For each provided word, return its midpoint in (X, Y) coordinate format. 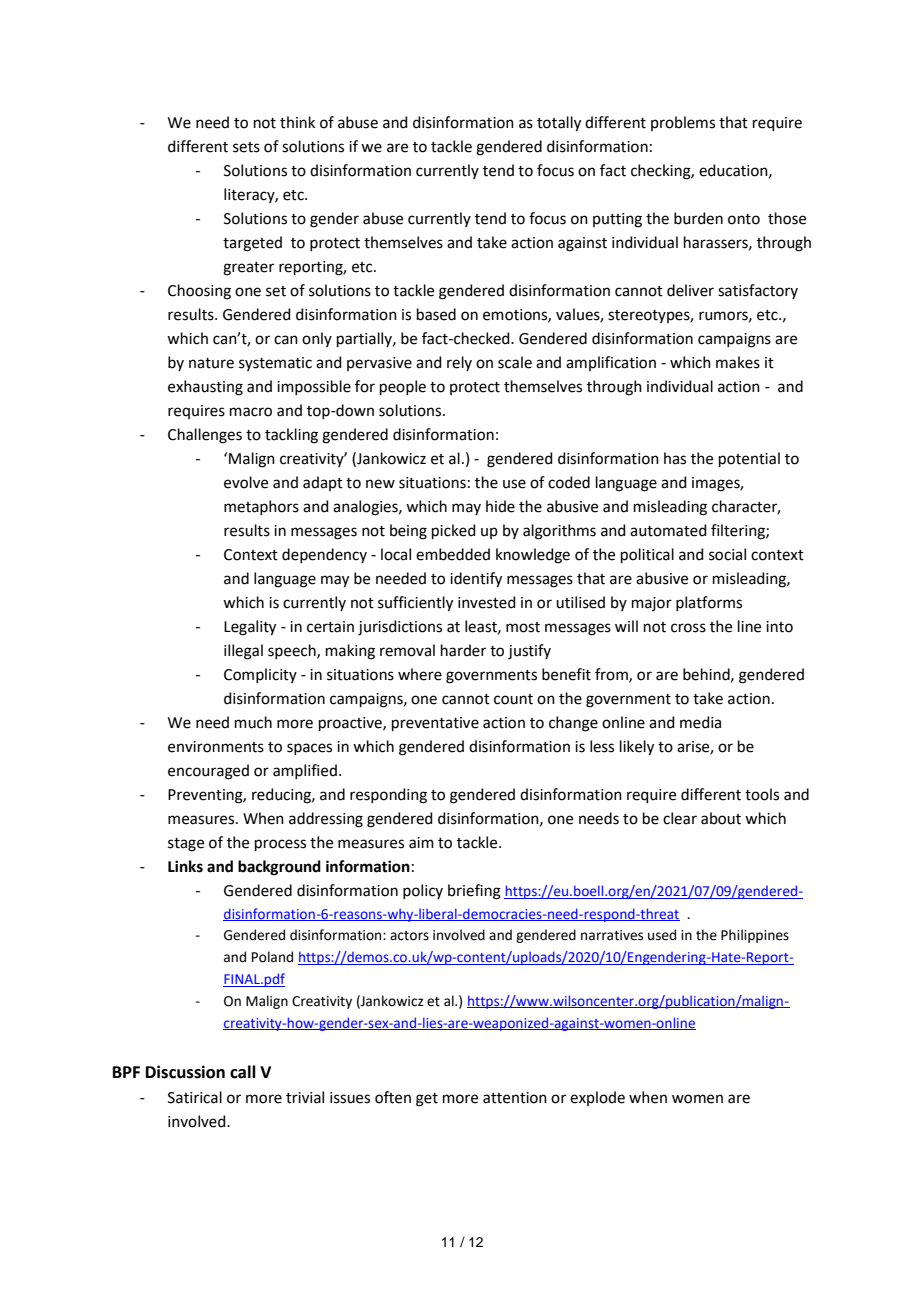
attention (515, 1098)
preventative (435, 724)
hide (500, 506)
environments (216, 747)
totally (559, 124)
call (243, 1072)
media (700, 722)
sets (246, 147)
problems (683, 123)
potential (749, 459)
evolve (246, 482)
